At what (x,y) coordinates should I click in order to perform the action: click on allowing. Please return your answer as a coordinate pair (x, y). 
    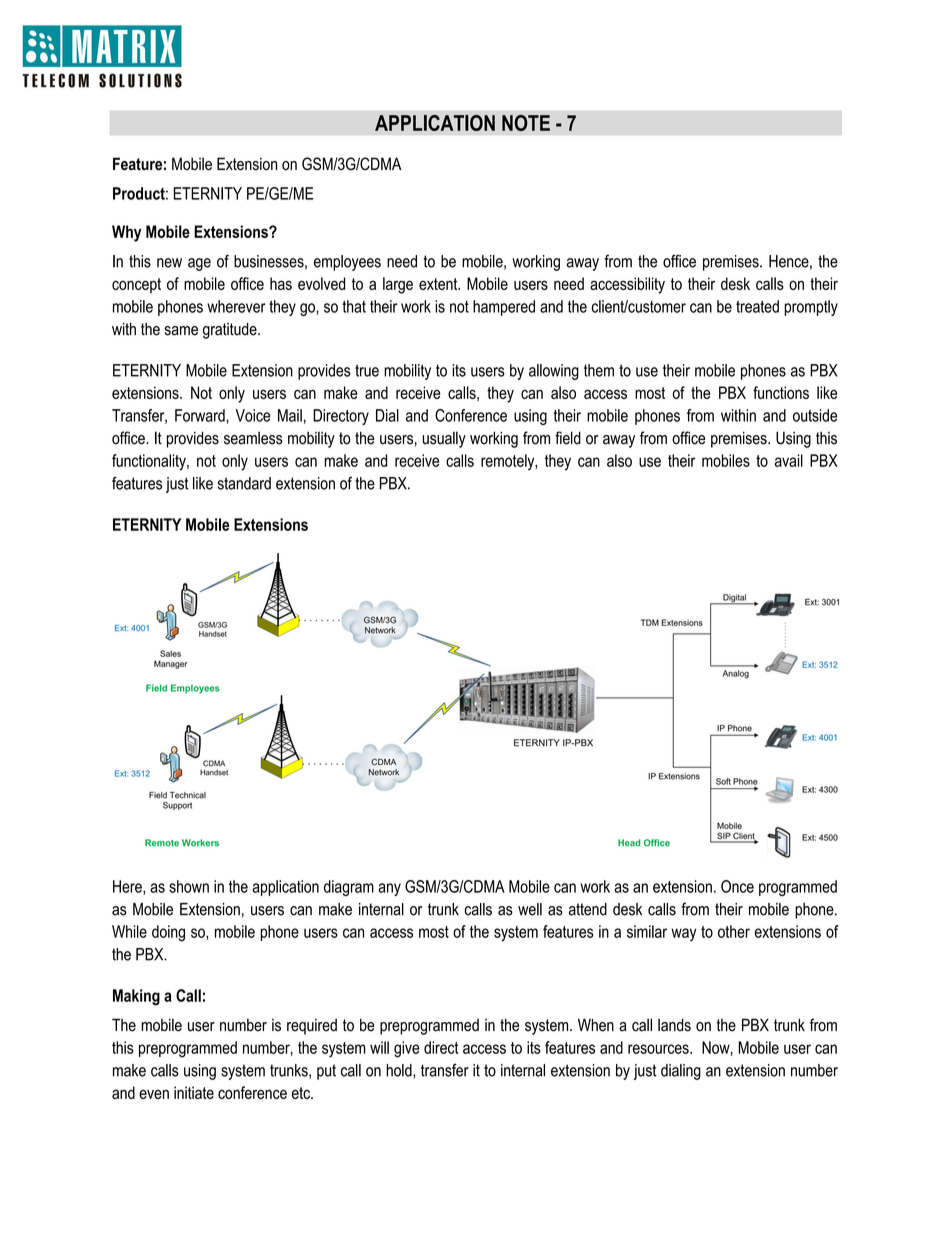
    Looking at the image, I should click on (554, 372).
